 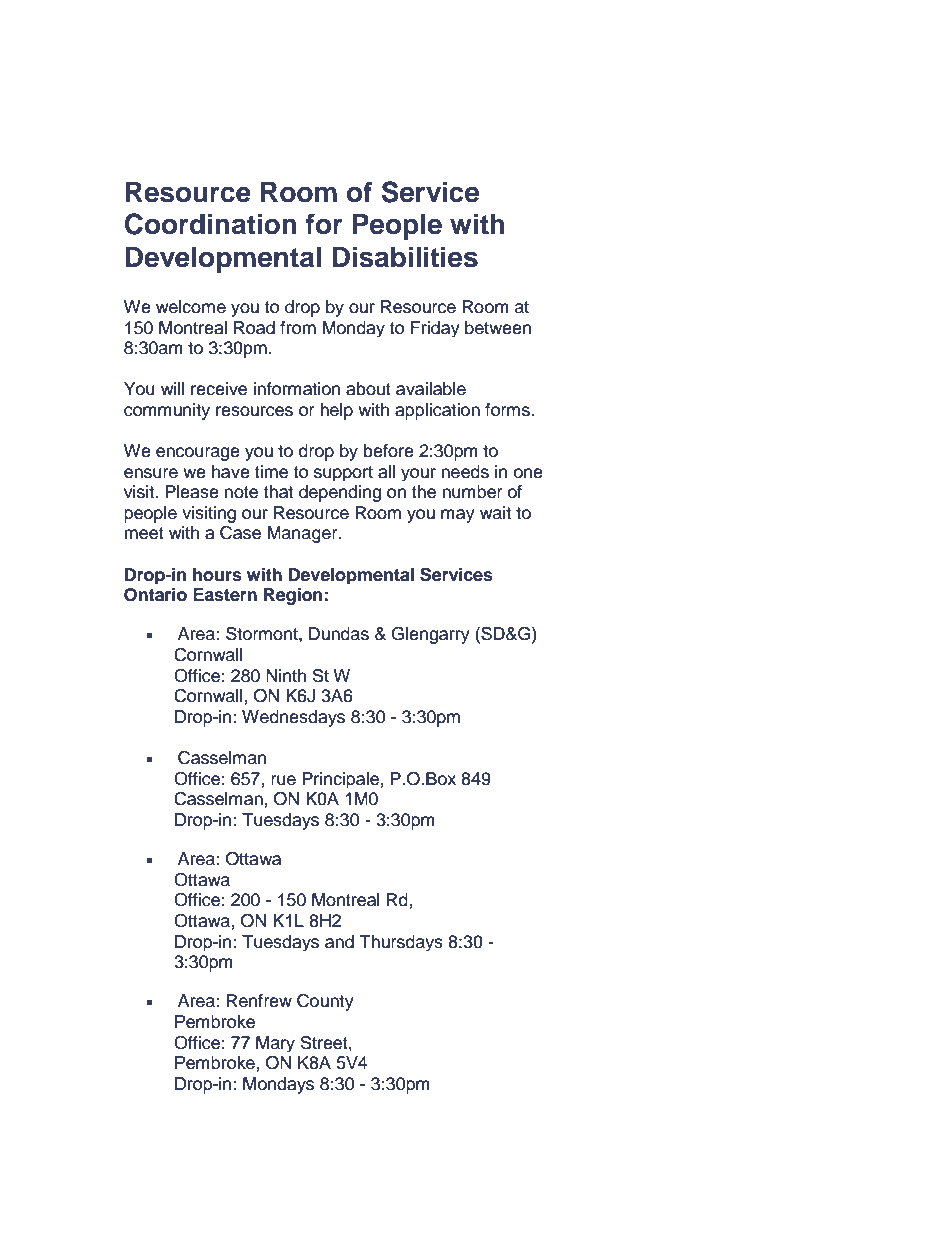 I want to click on depending, so click(x=340, y=493).
